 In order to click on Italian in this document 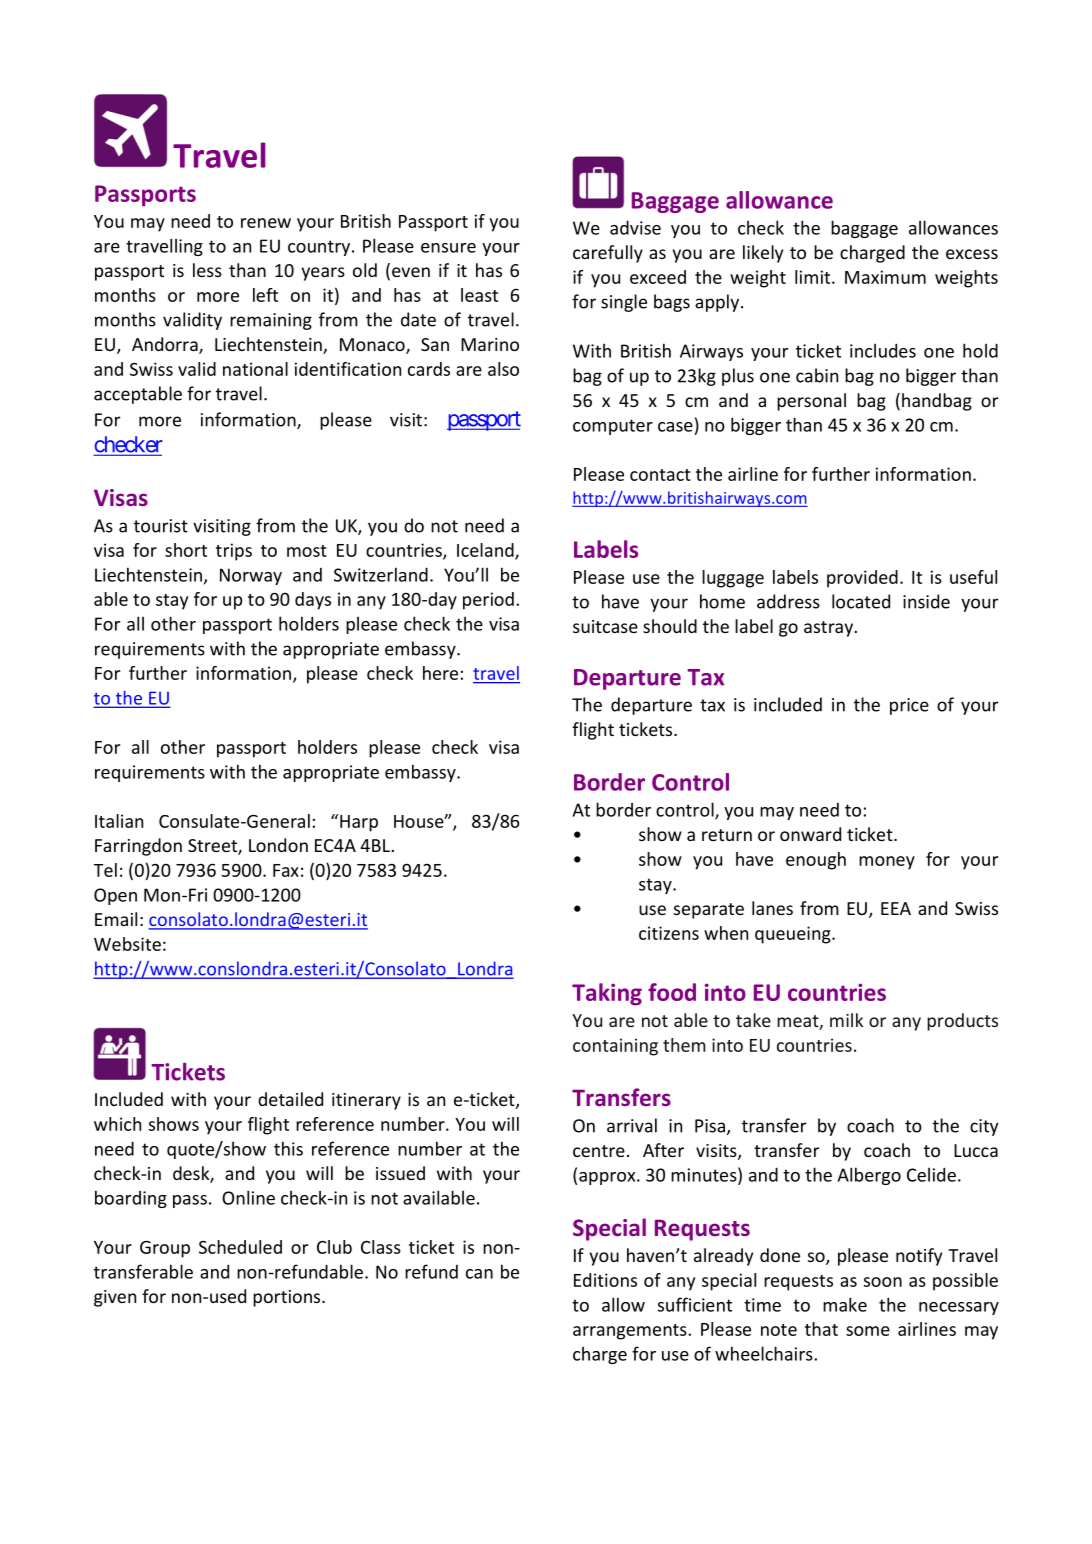, I will do `click(119, 821)`.
